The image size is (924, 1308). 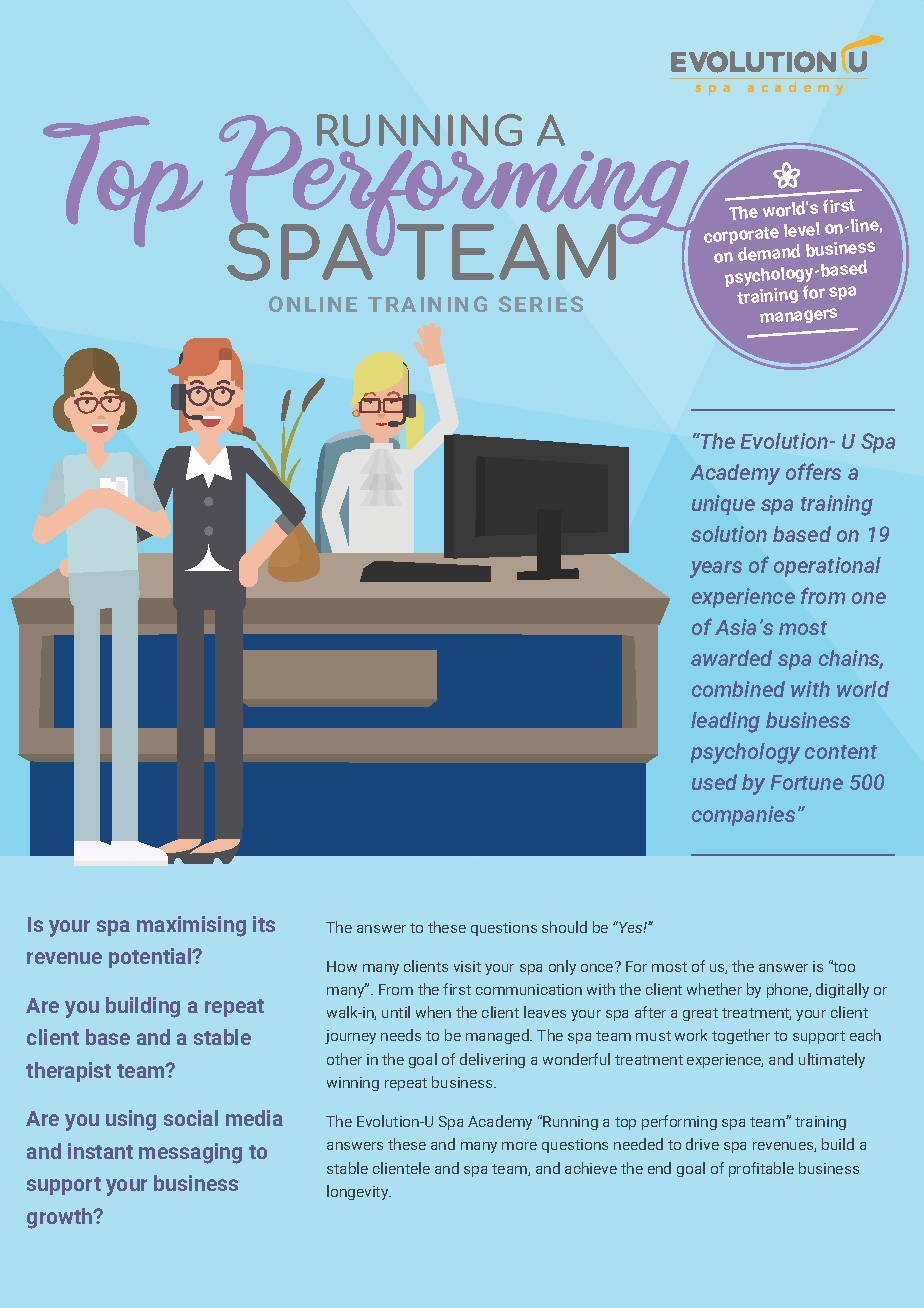 What do you see at coordinates (541, 304) in the image?
I see `SERIES` at bounding box center [541, 304].
